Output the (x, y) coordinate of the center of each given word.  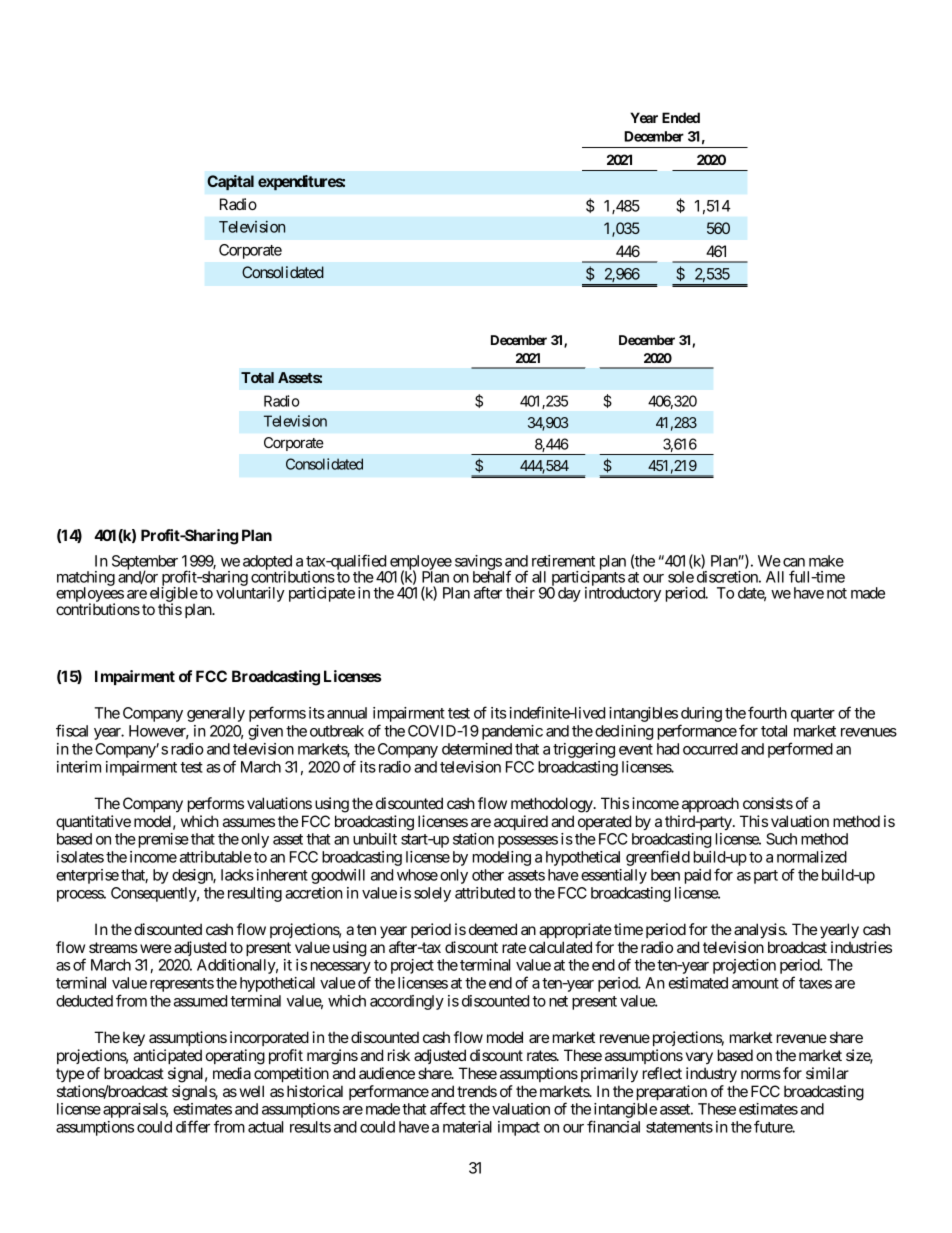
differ (193, 1126)
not (837, 593)
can (794, 562)
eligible (174, 596)
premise (162, 840)
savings (479, 564)
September (145, 564)
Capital (230, 182)
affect (448, 1108)
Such (781, 839)
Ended (681, 117)
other (488, 875)
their (520, 593)
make (826, 561)
